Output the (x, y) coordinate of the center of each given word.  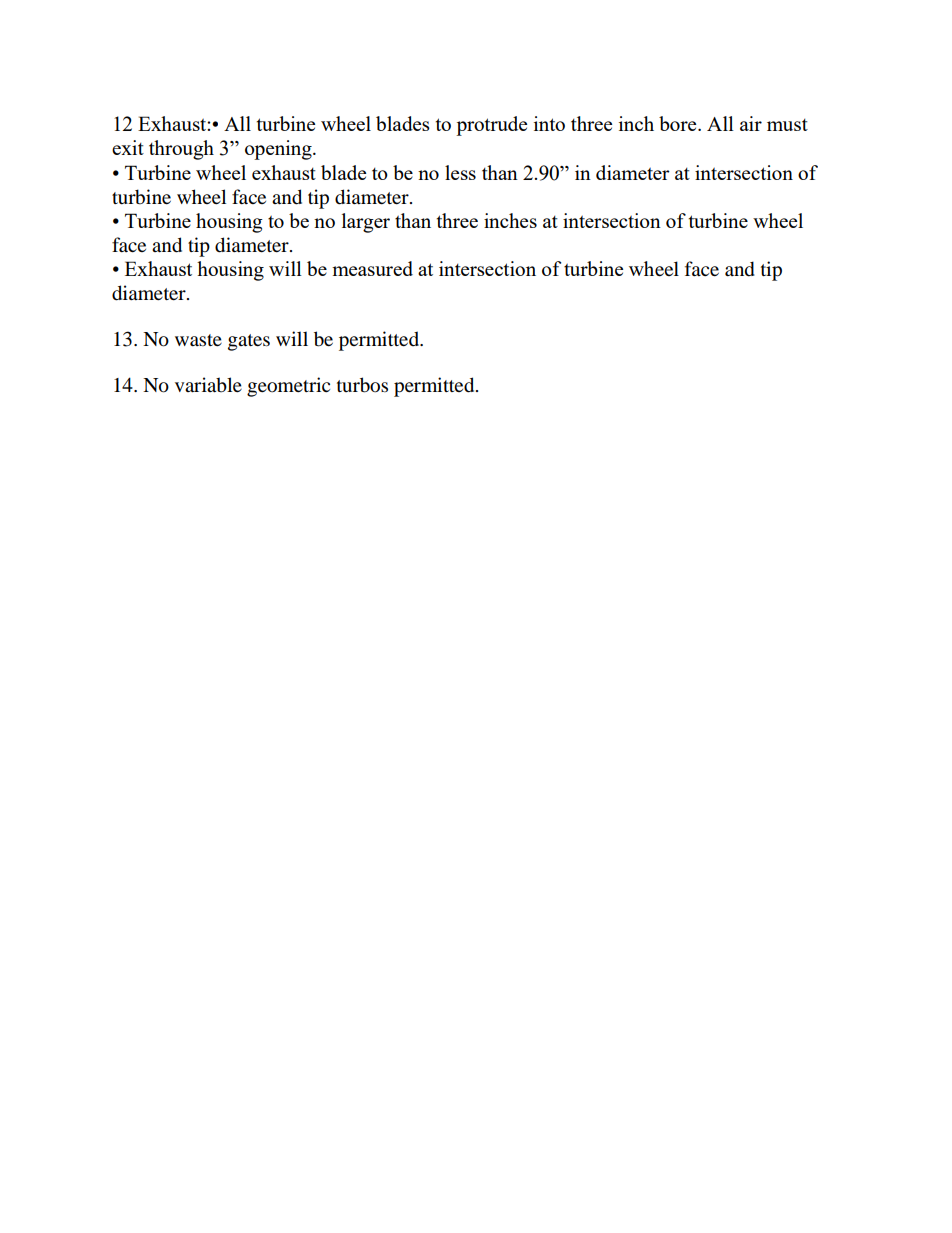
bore (679, 123)
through (181, 150)
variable (208, 385)
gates (249, 342)
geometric (288, 387)
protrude (491, 126)
